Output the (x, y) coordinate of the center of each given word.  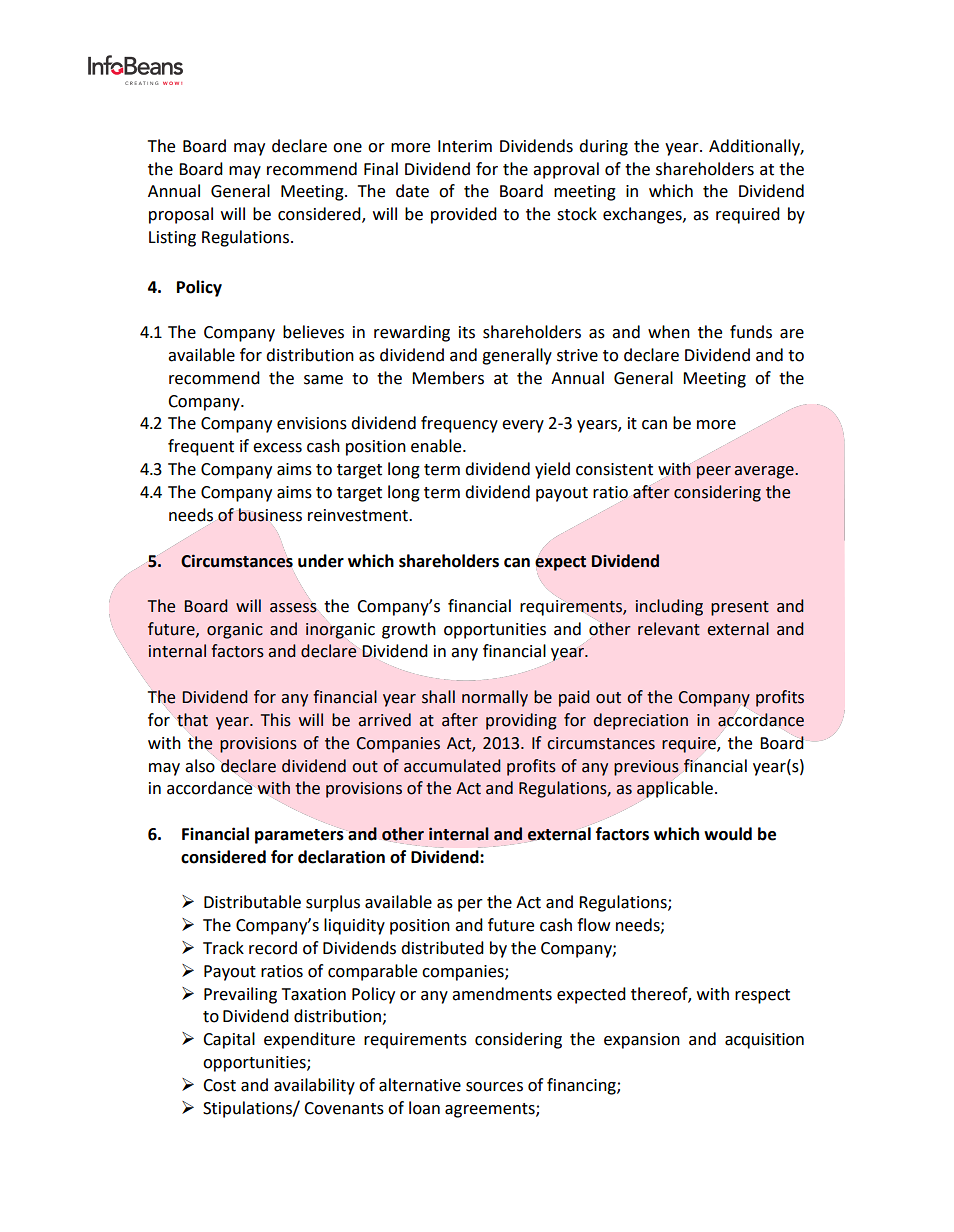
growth (409, 630)
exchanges (643, 215)
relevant (669, 629)
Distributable (252, 902)
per (470, 905)
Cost (219, 1085)
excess (277, 448)
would (728, 834)
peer (714, 472)
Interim (465, 146)
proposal (181, 215)
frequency (459, 424)
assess (293, 608)
